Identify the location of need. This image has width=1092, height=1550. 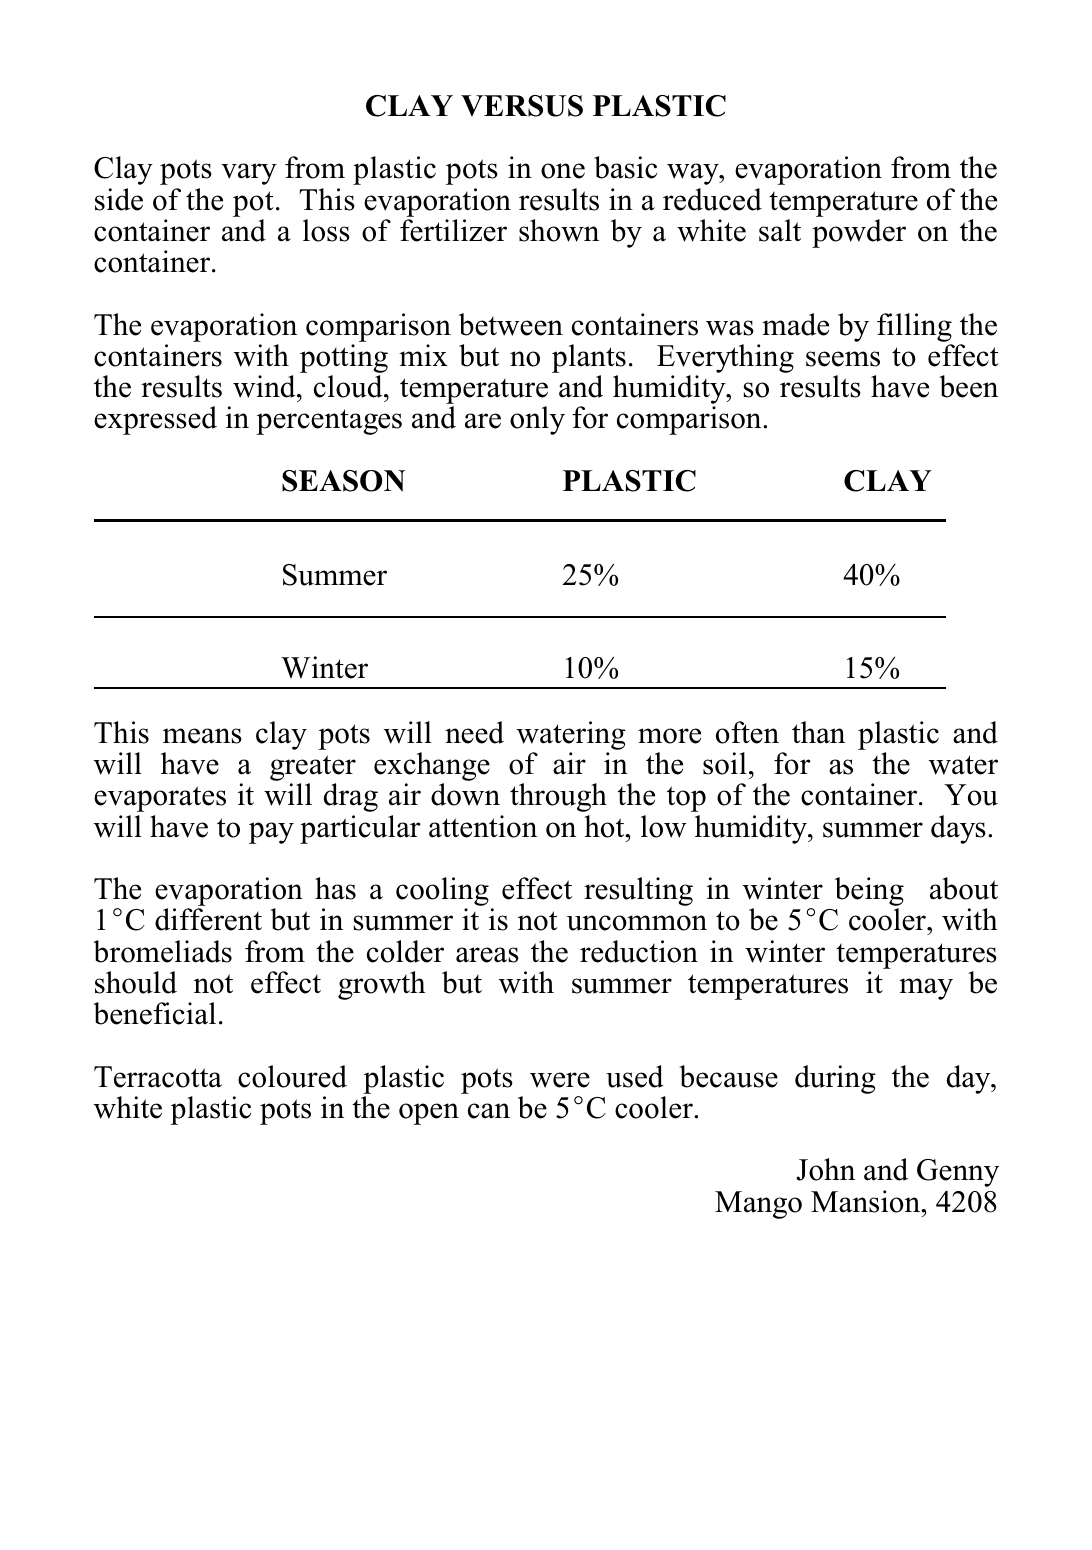
(474, 732).
